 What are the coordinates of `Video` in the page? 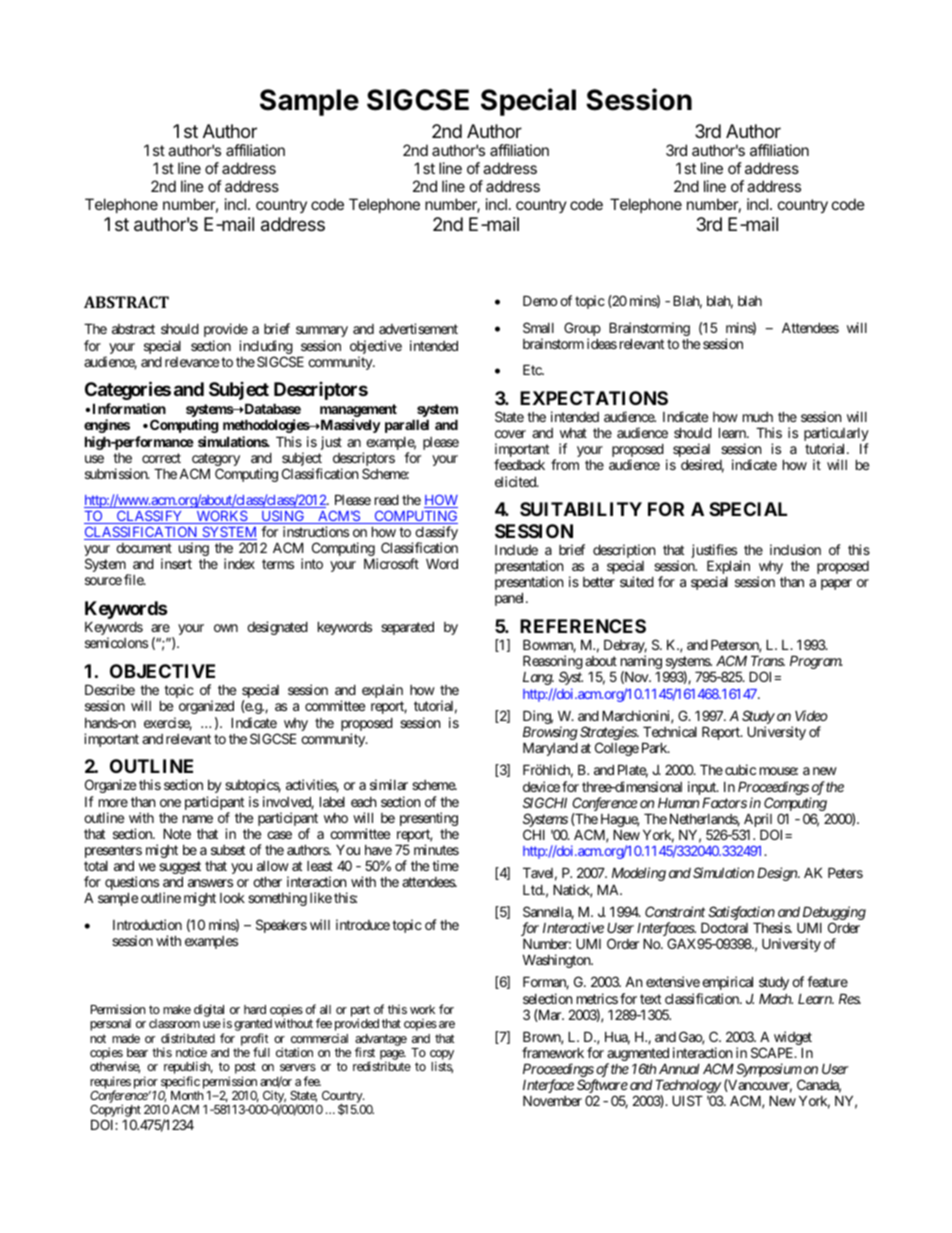 It's located at (811, 715).
